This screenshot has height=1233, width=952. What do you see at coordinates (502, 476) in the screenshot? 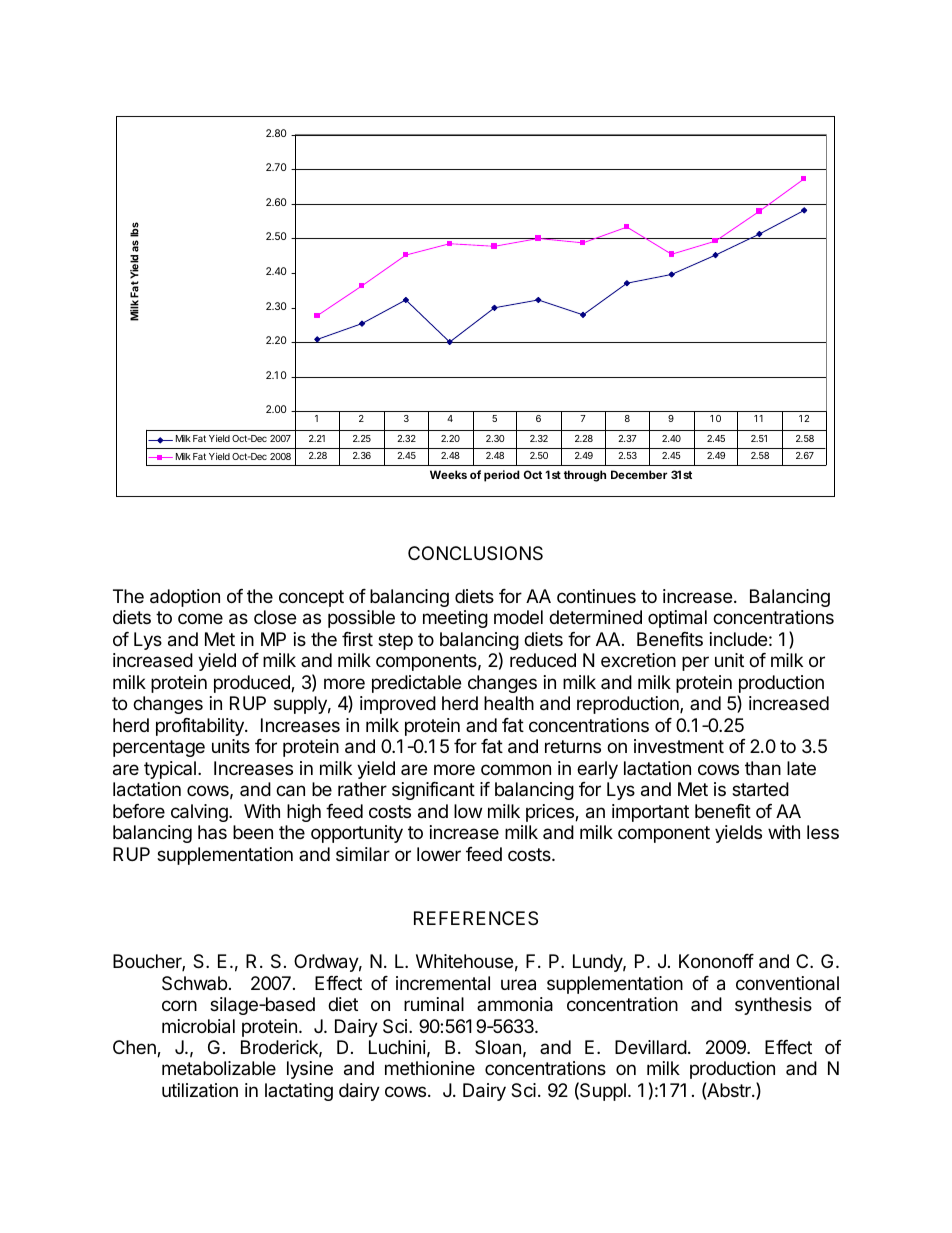
I see `period` at bounding box center [502, 476].
